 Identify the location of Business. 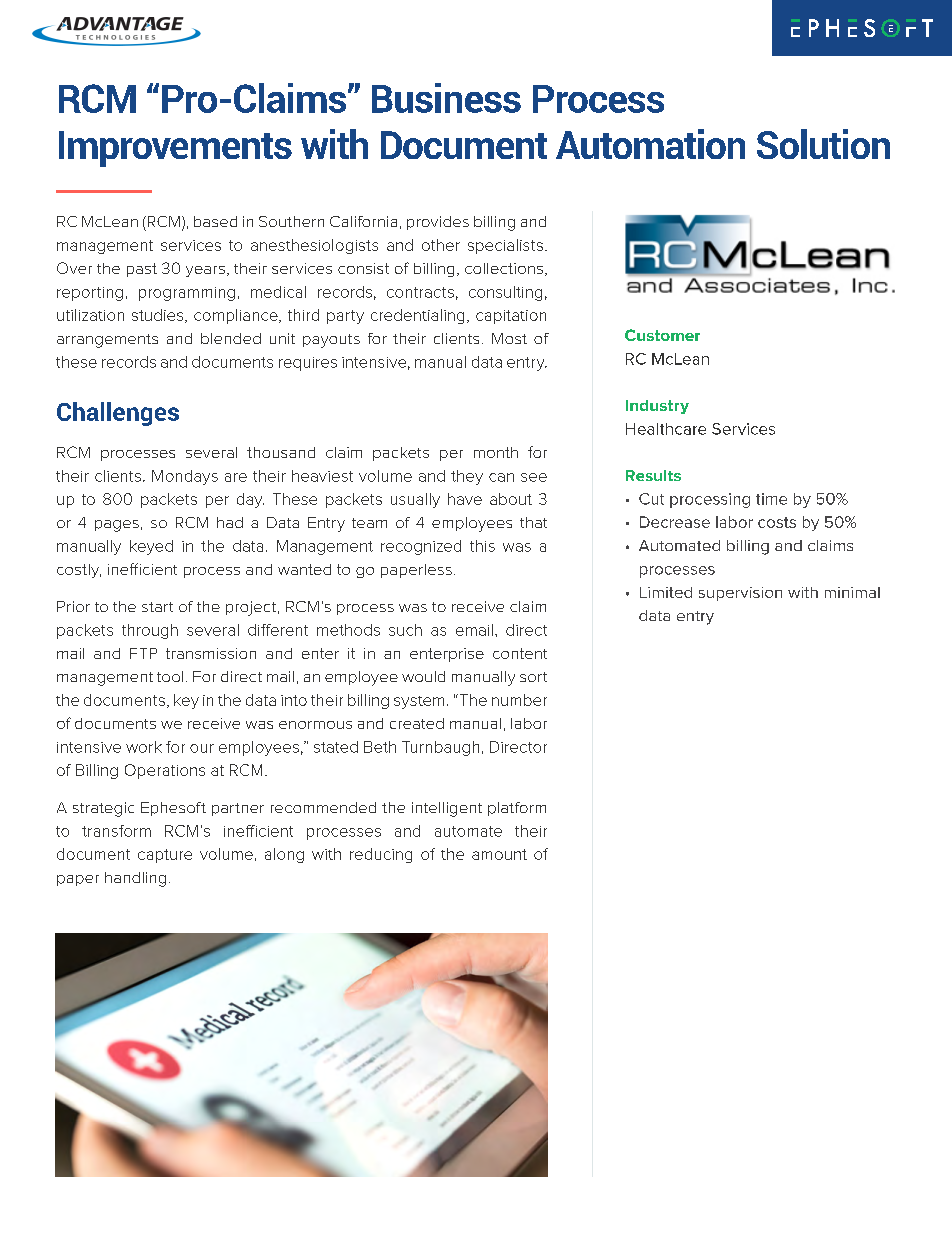
(446, 98).
